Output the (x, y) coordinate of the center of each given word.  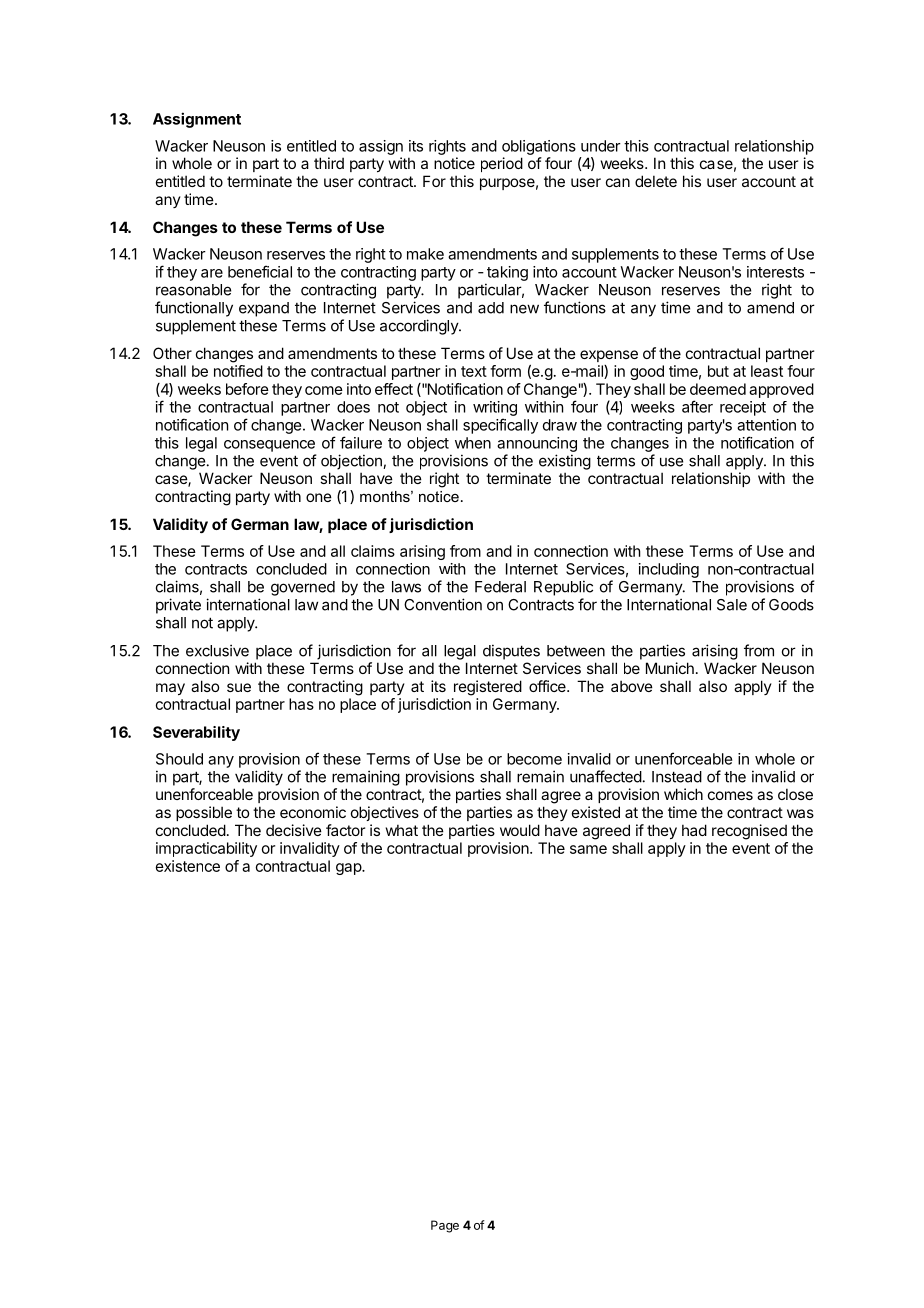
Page (445, 1226)
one (319, 497)
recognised (749, 832)
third (329, 163)
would (520, 830)
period (502, 164)
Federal (500, 587)
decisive (294, 830)
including (669, 570)
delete (656, 181)
